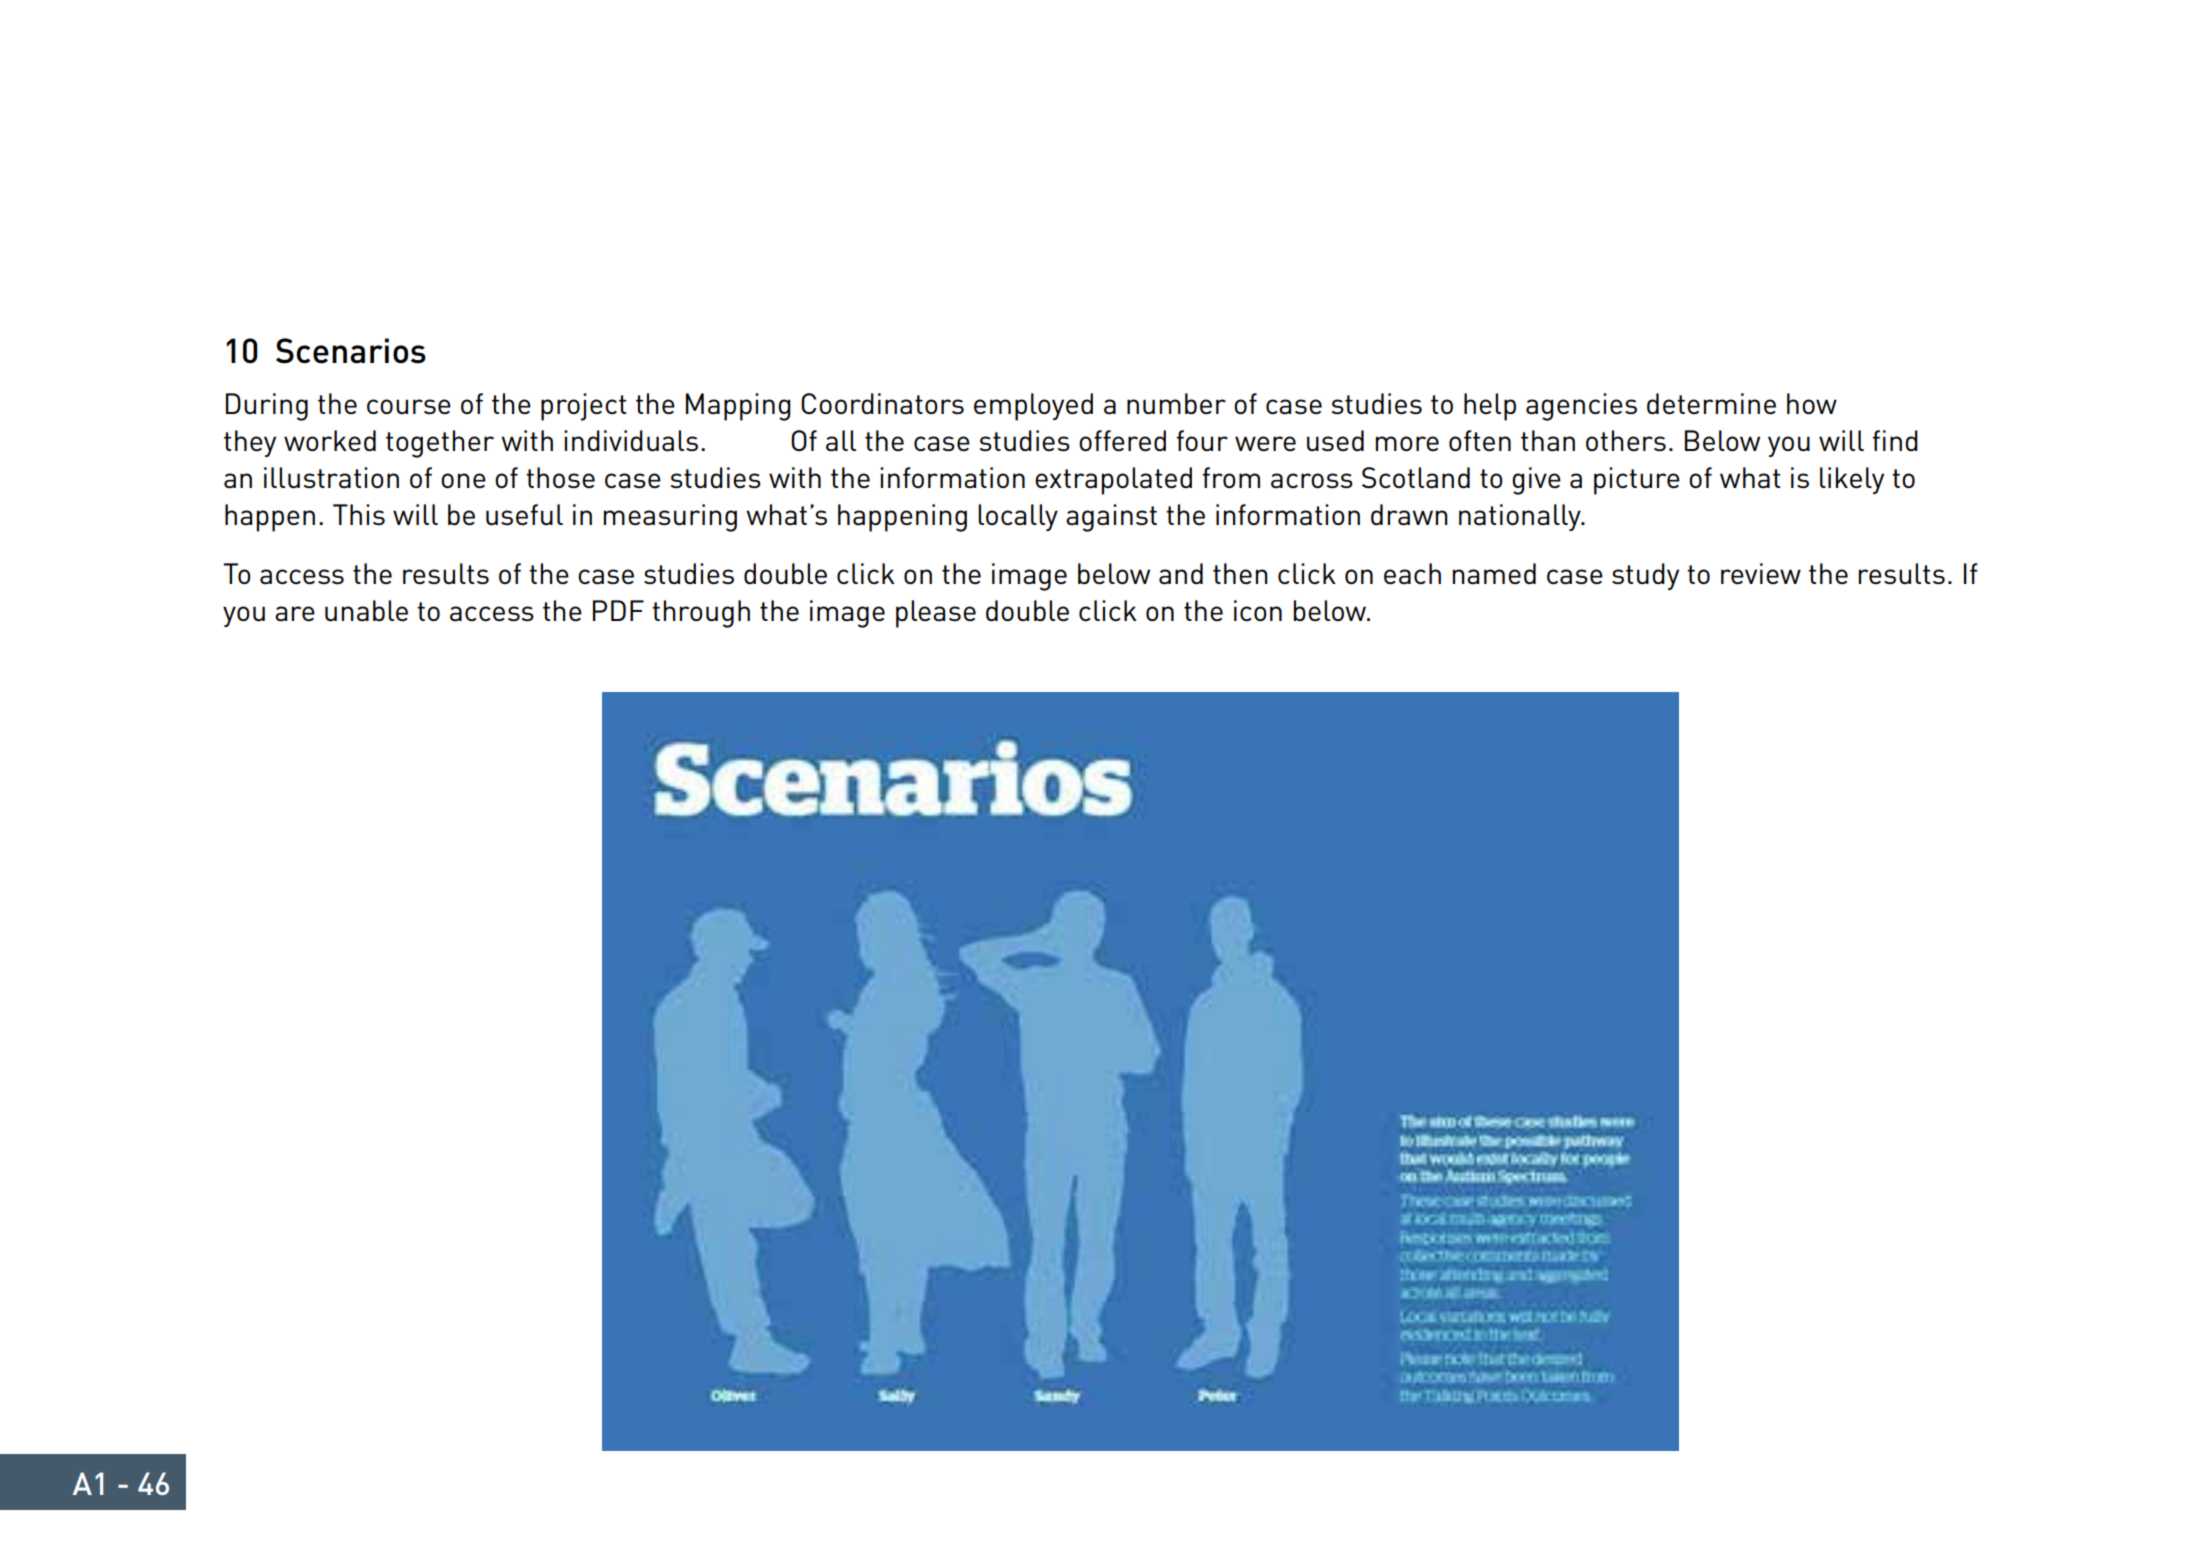  Describe the element at coordinates (463, 480) in the page. I see `one` at that location.
